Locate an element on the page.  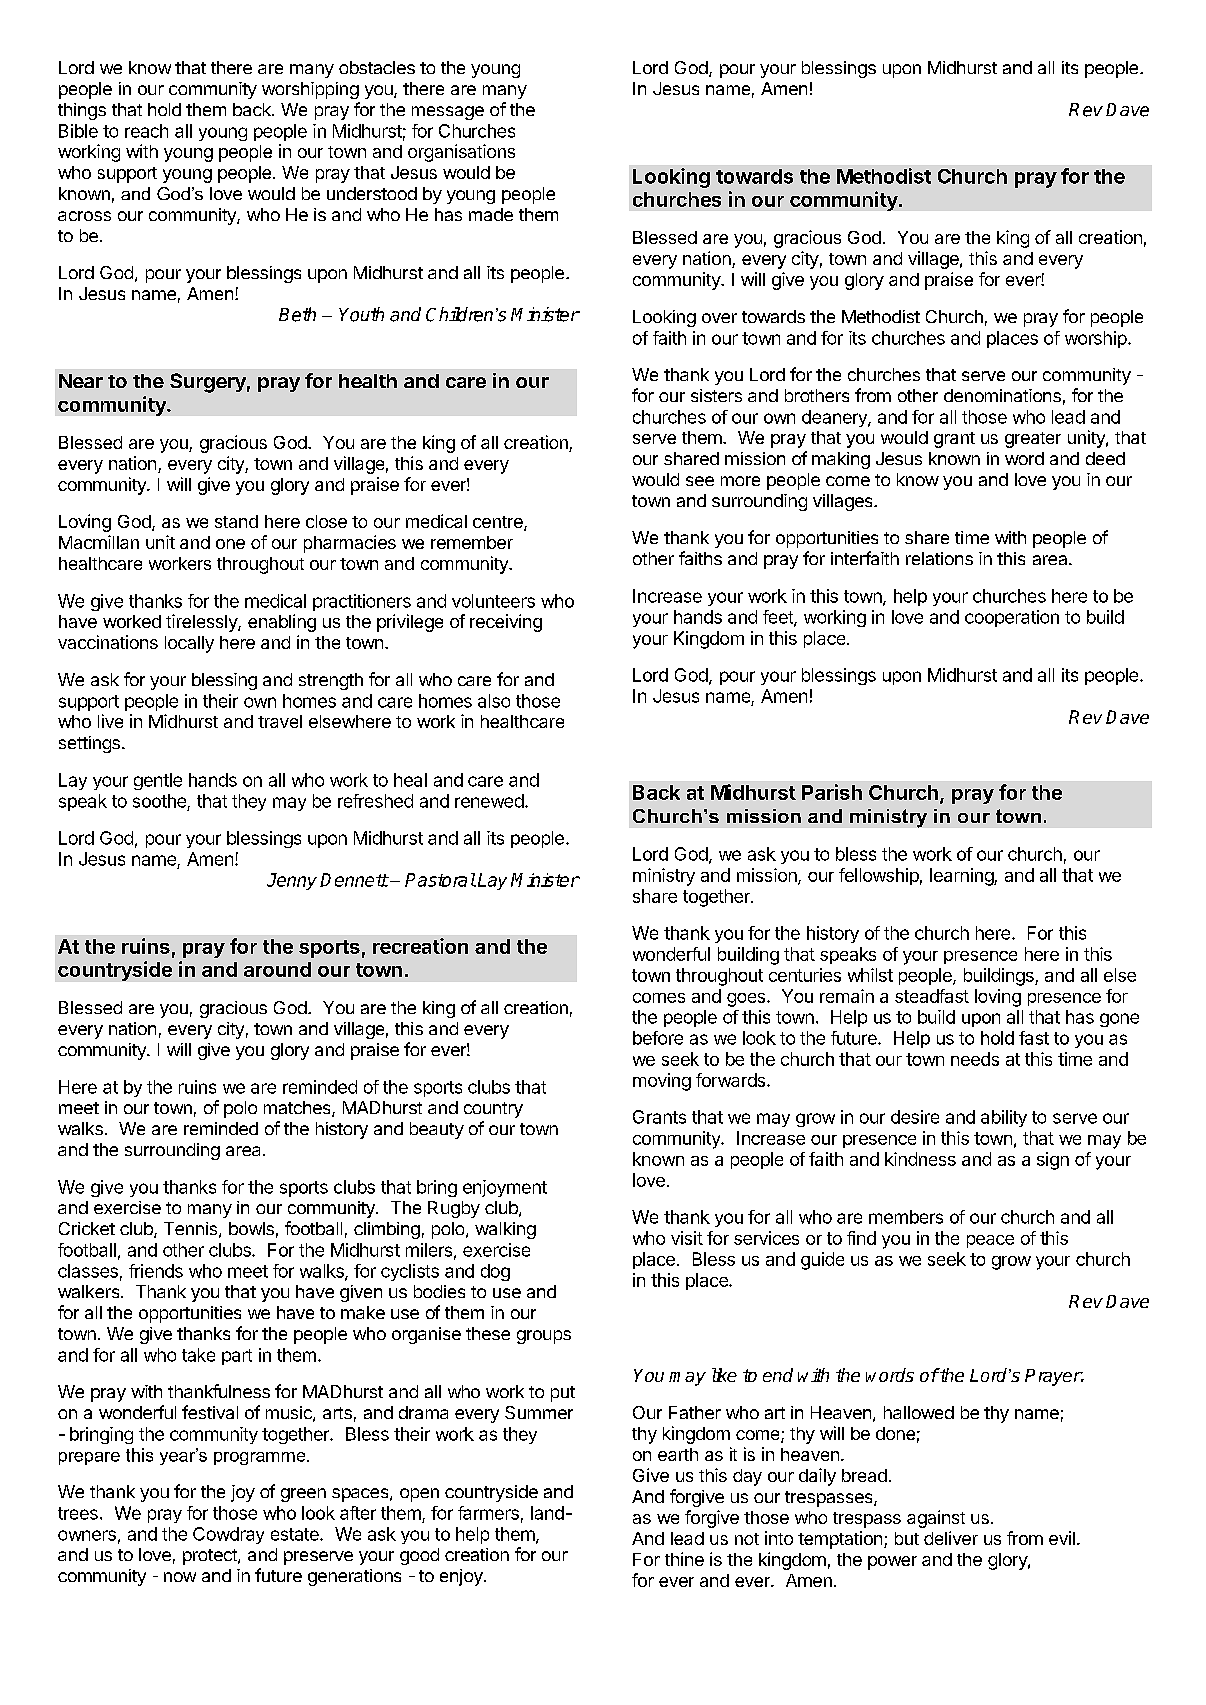
thine is located at coordinates (684, 1559).
